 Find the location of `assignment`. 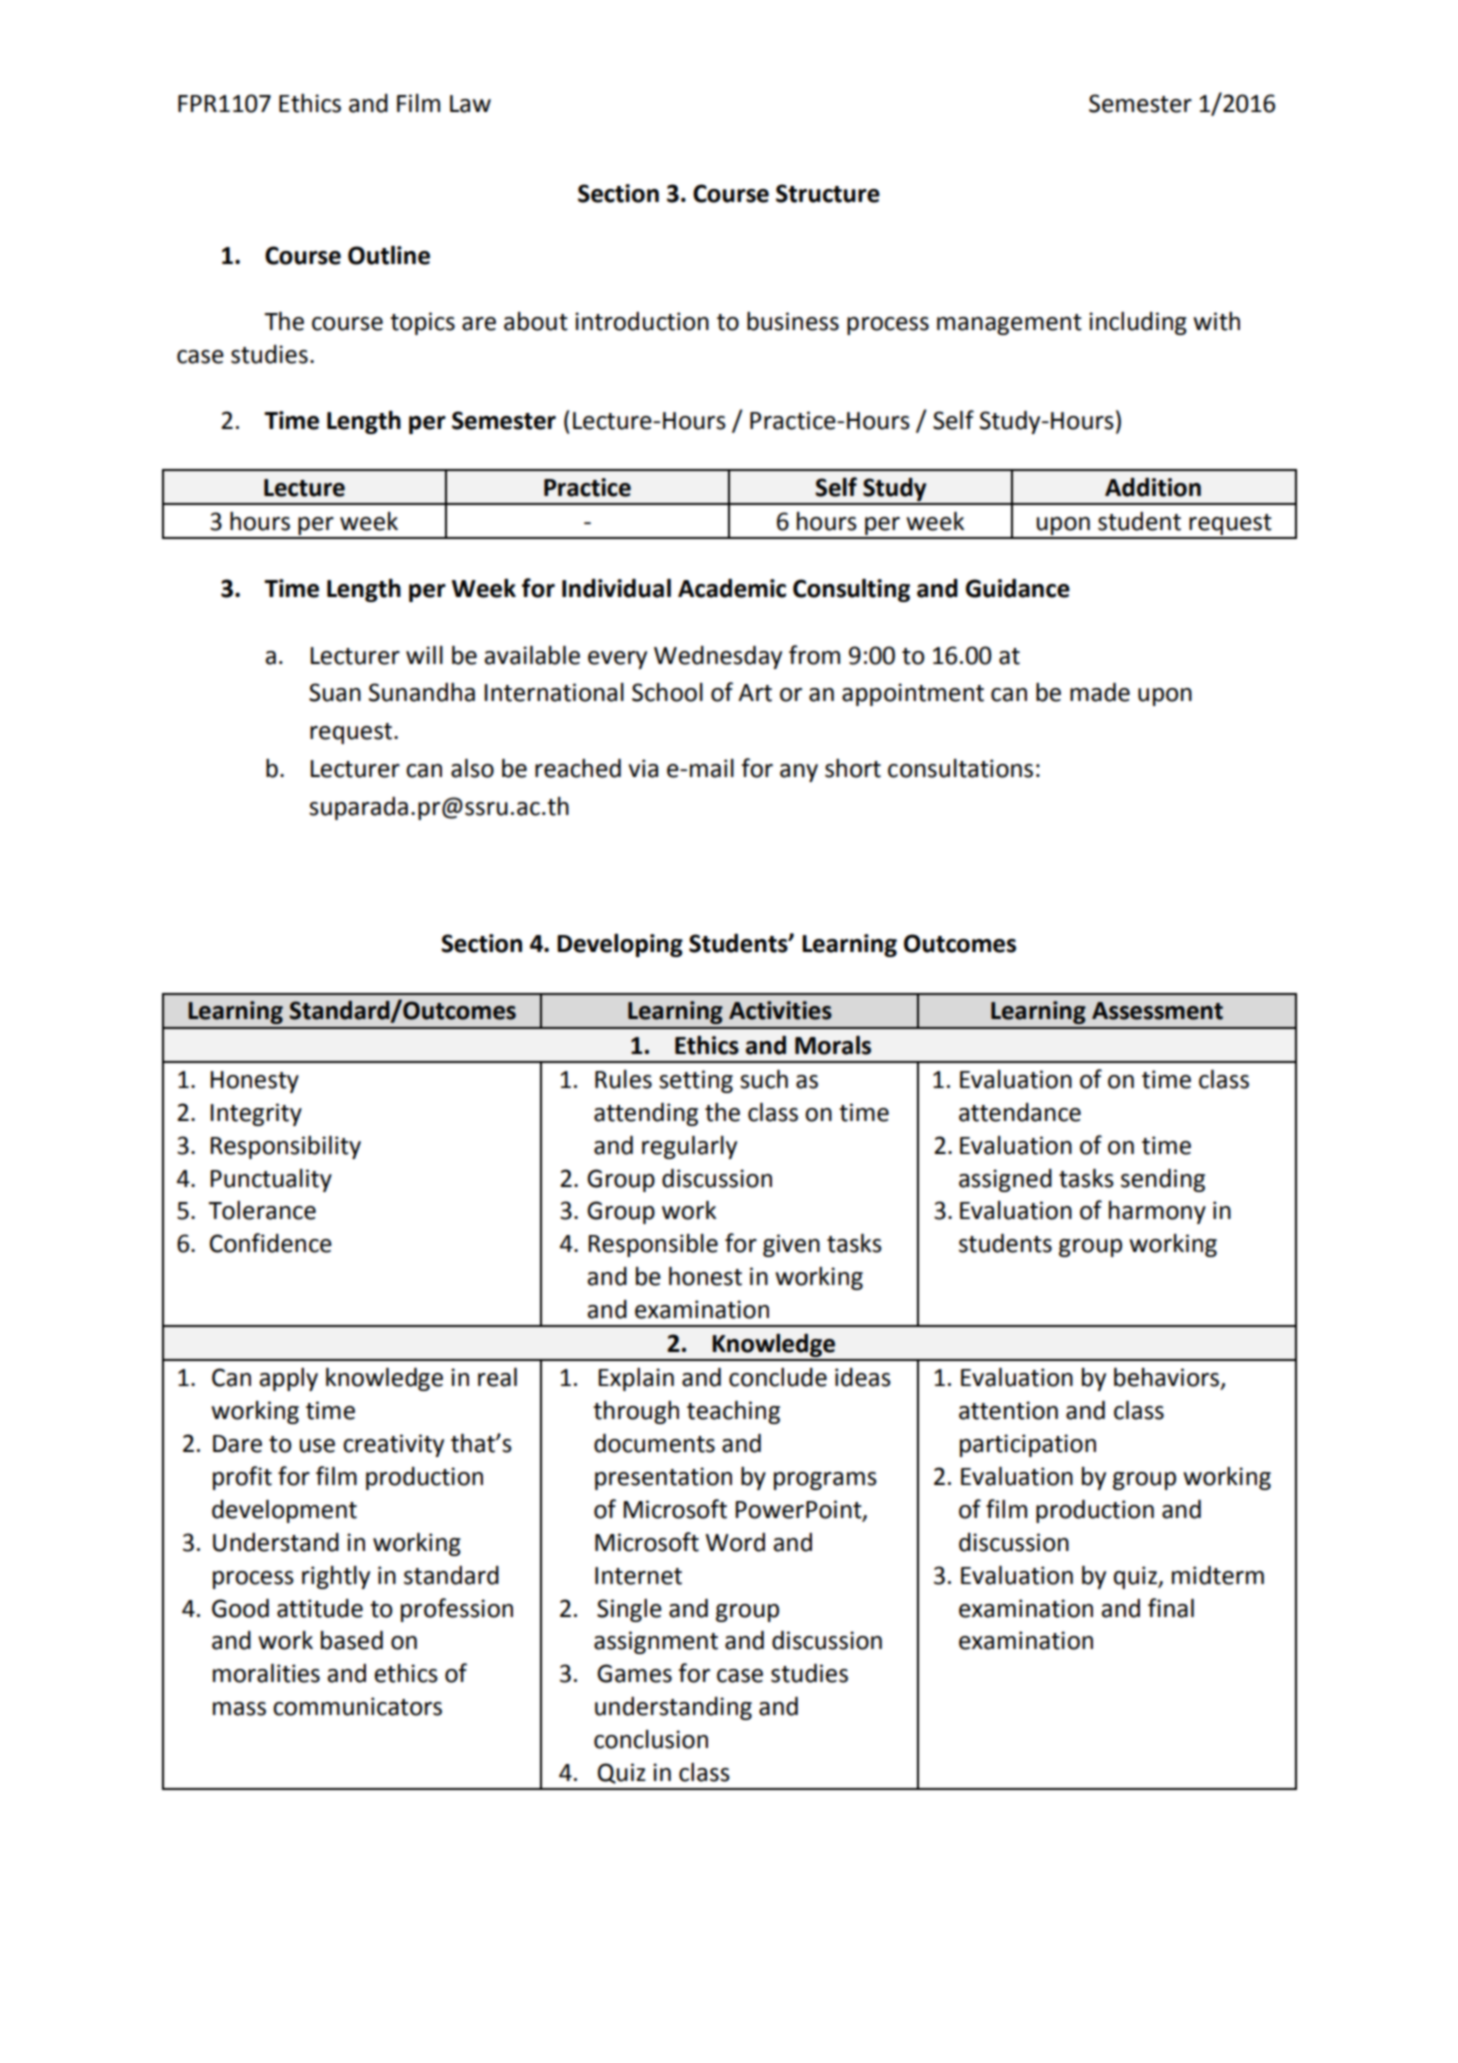

assignment is located at coordinates (656, 1642).
